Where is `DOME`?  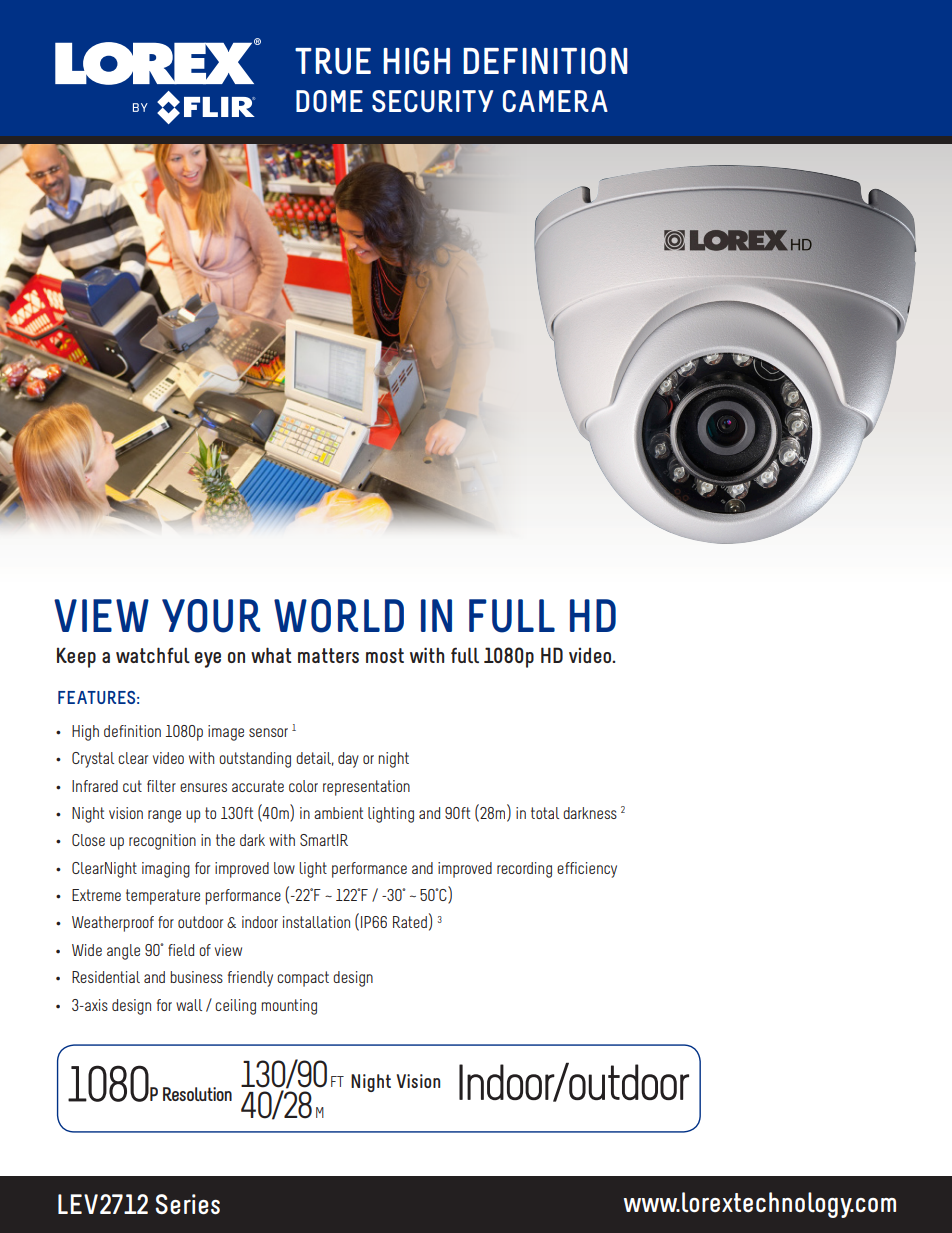
DOME is located at coordinates (329, 101).
